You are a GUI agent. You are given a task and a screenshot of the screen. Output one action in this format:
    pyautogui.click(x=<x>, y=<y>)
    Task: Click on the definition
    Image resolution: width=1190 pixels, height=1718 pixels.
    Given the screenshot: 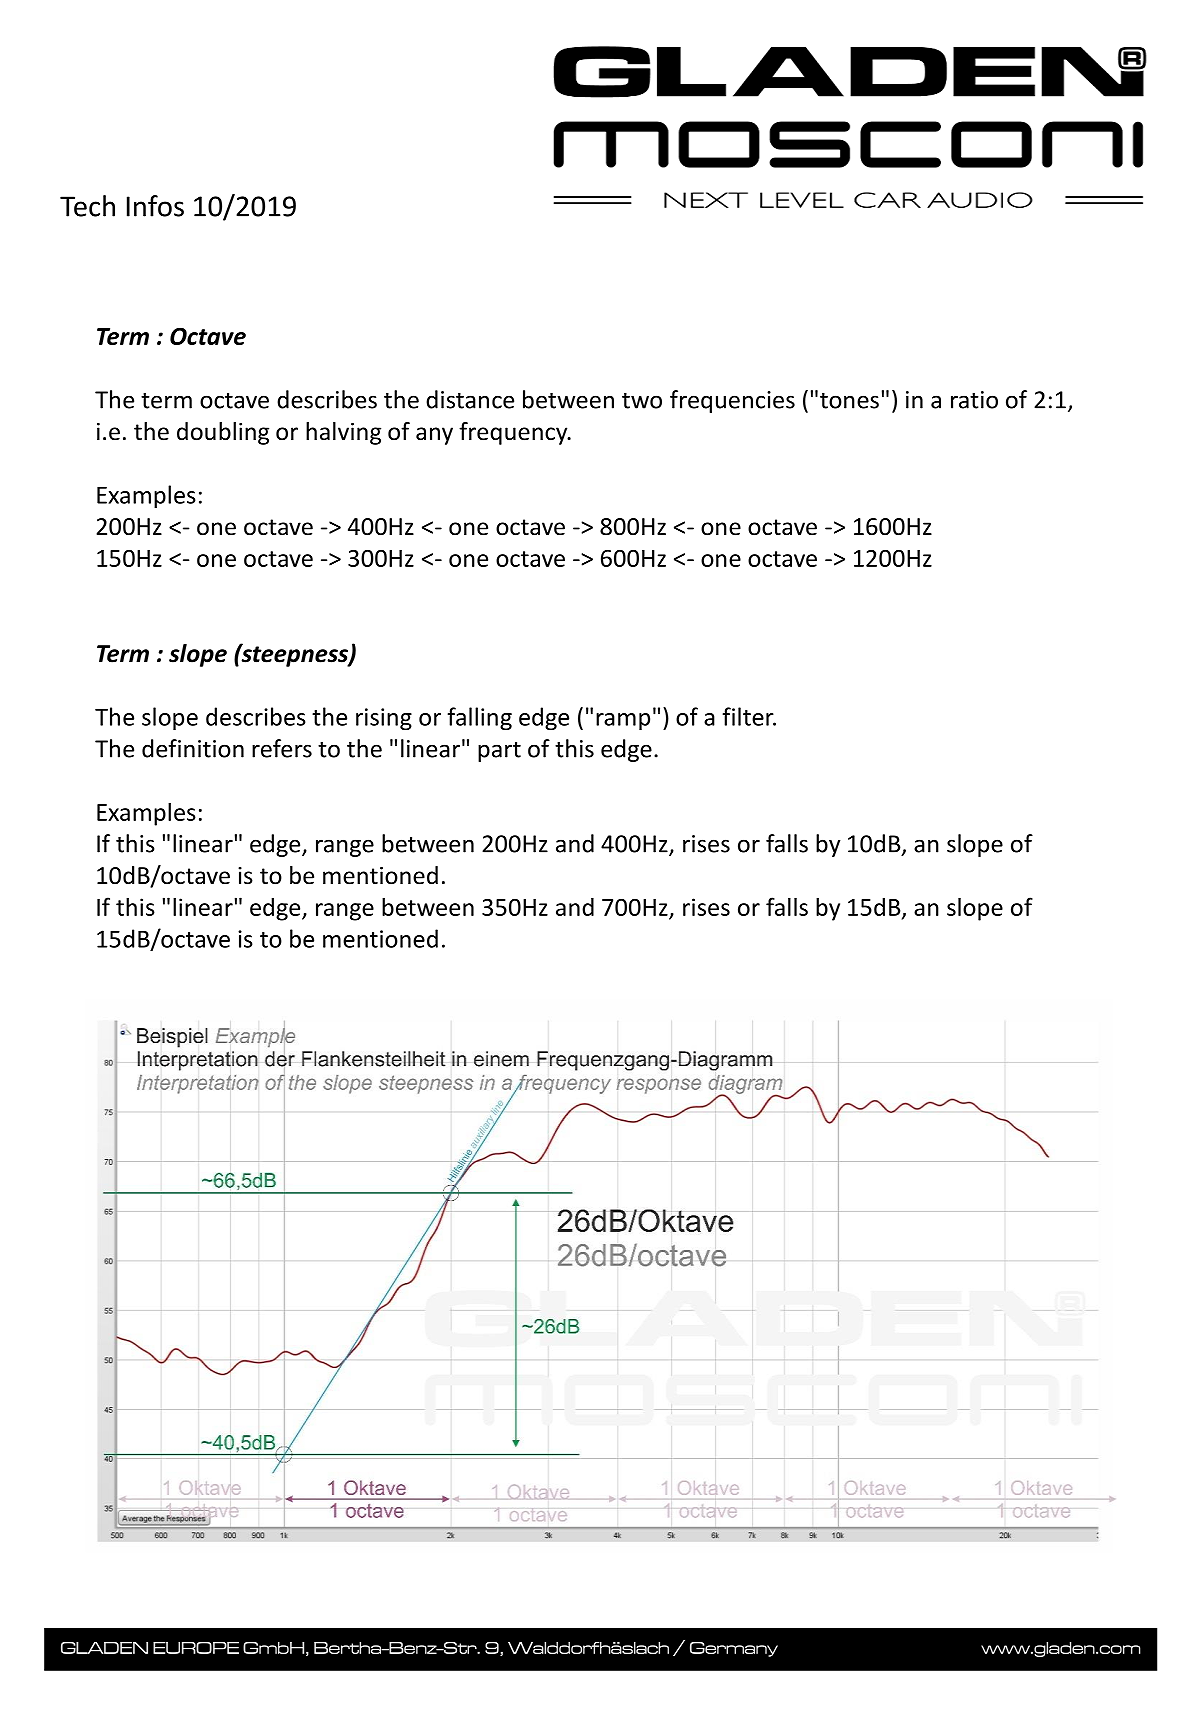 What is the action you would take?
    pyautogui.click(x=193, y=748)
